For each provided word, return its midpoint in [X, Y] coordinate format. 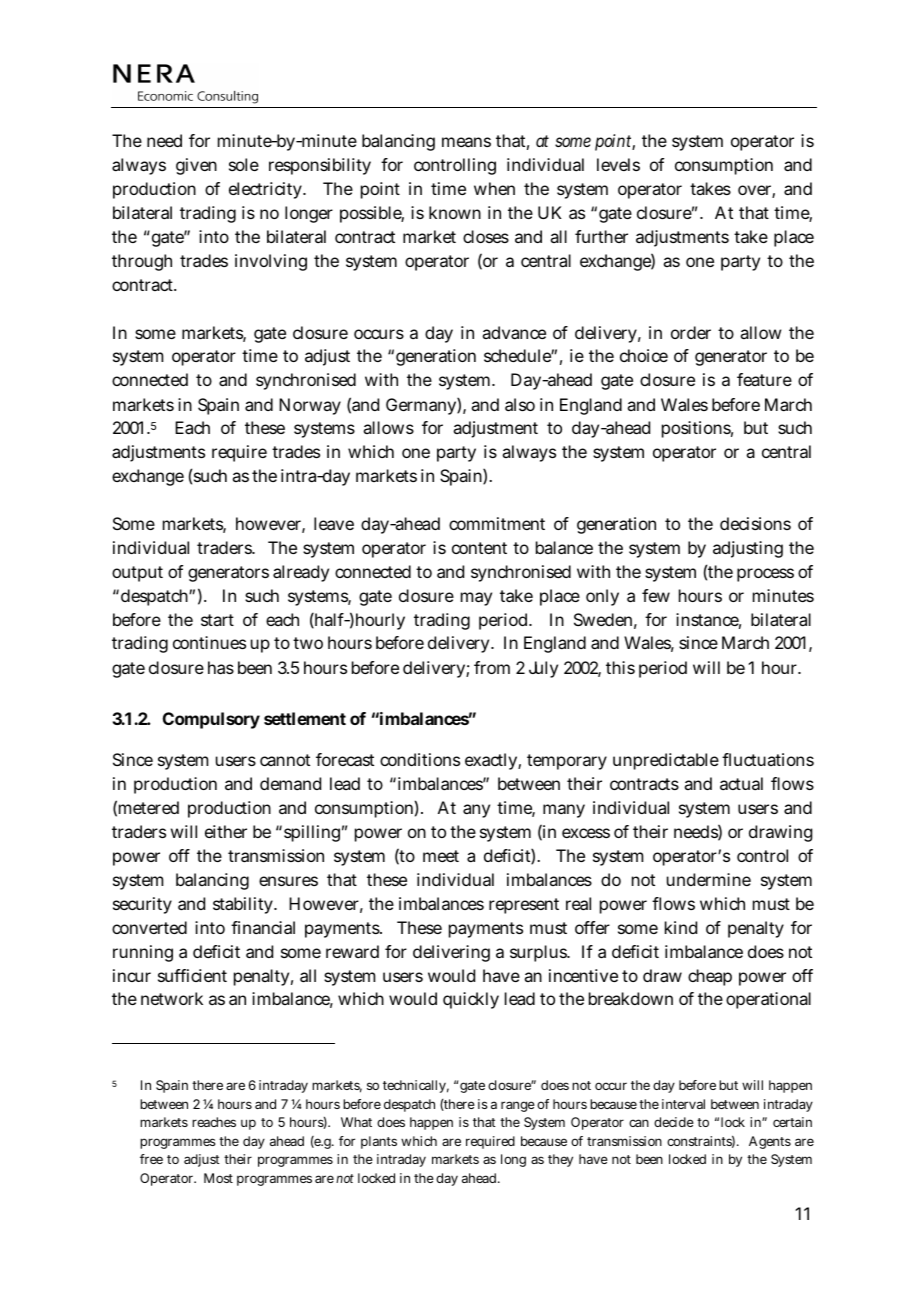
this [620, 667]
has [221, 667]
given [196, 166]
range [518, 1106]
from [492, 667]
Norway [310, 406]
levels [618, 164]
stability [244, 905]
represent [524, 906]
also [520, 404]
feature [764, 379]
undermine [709, 879]
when [494, 188]
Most [218, 1178]
